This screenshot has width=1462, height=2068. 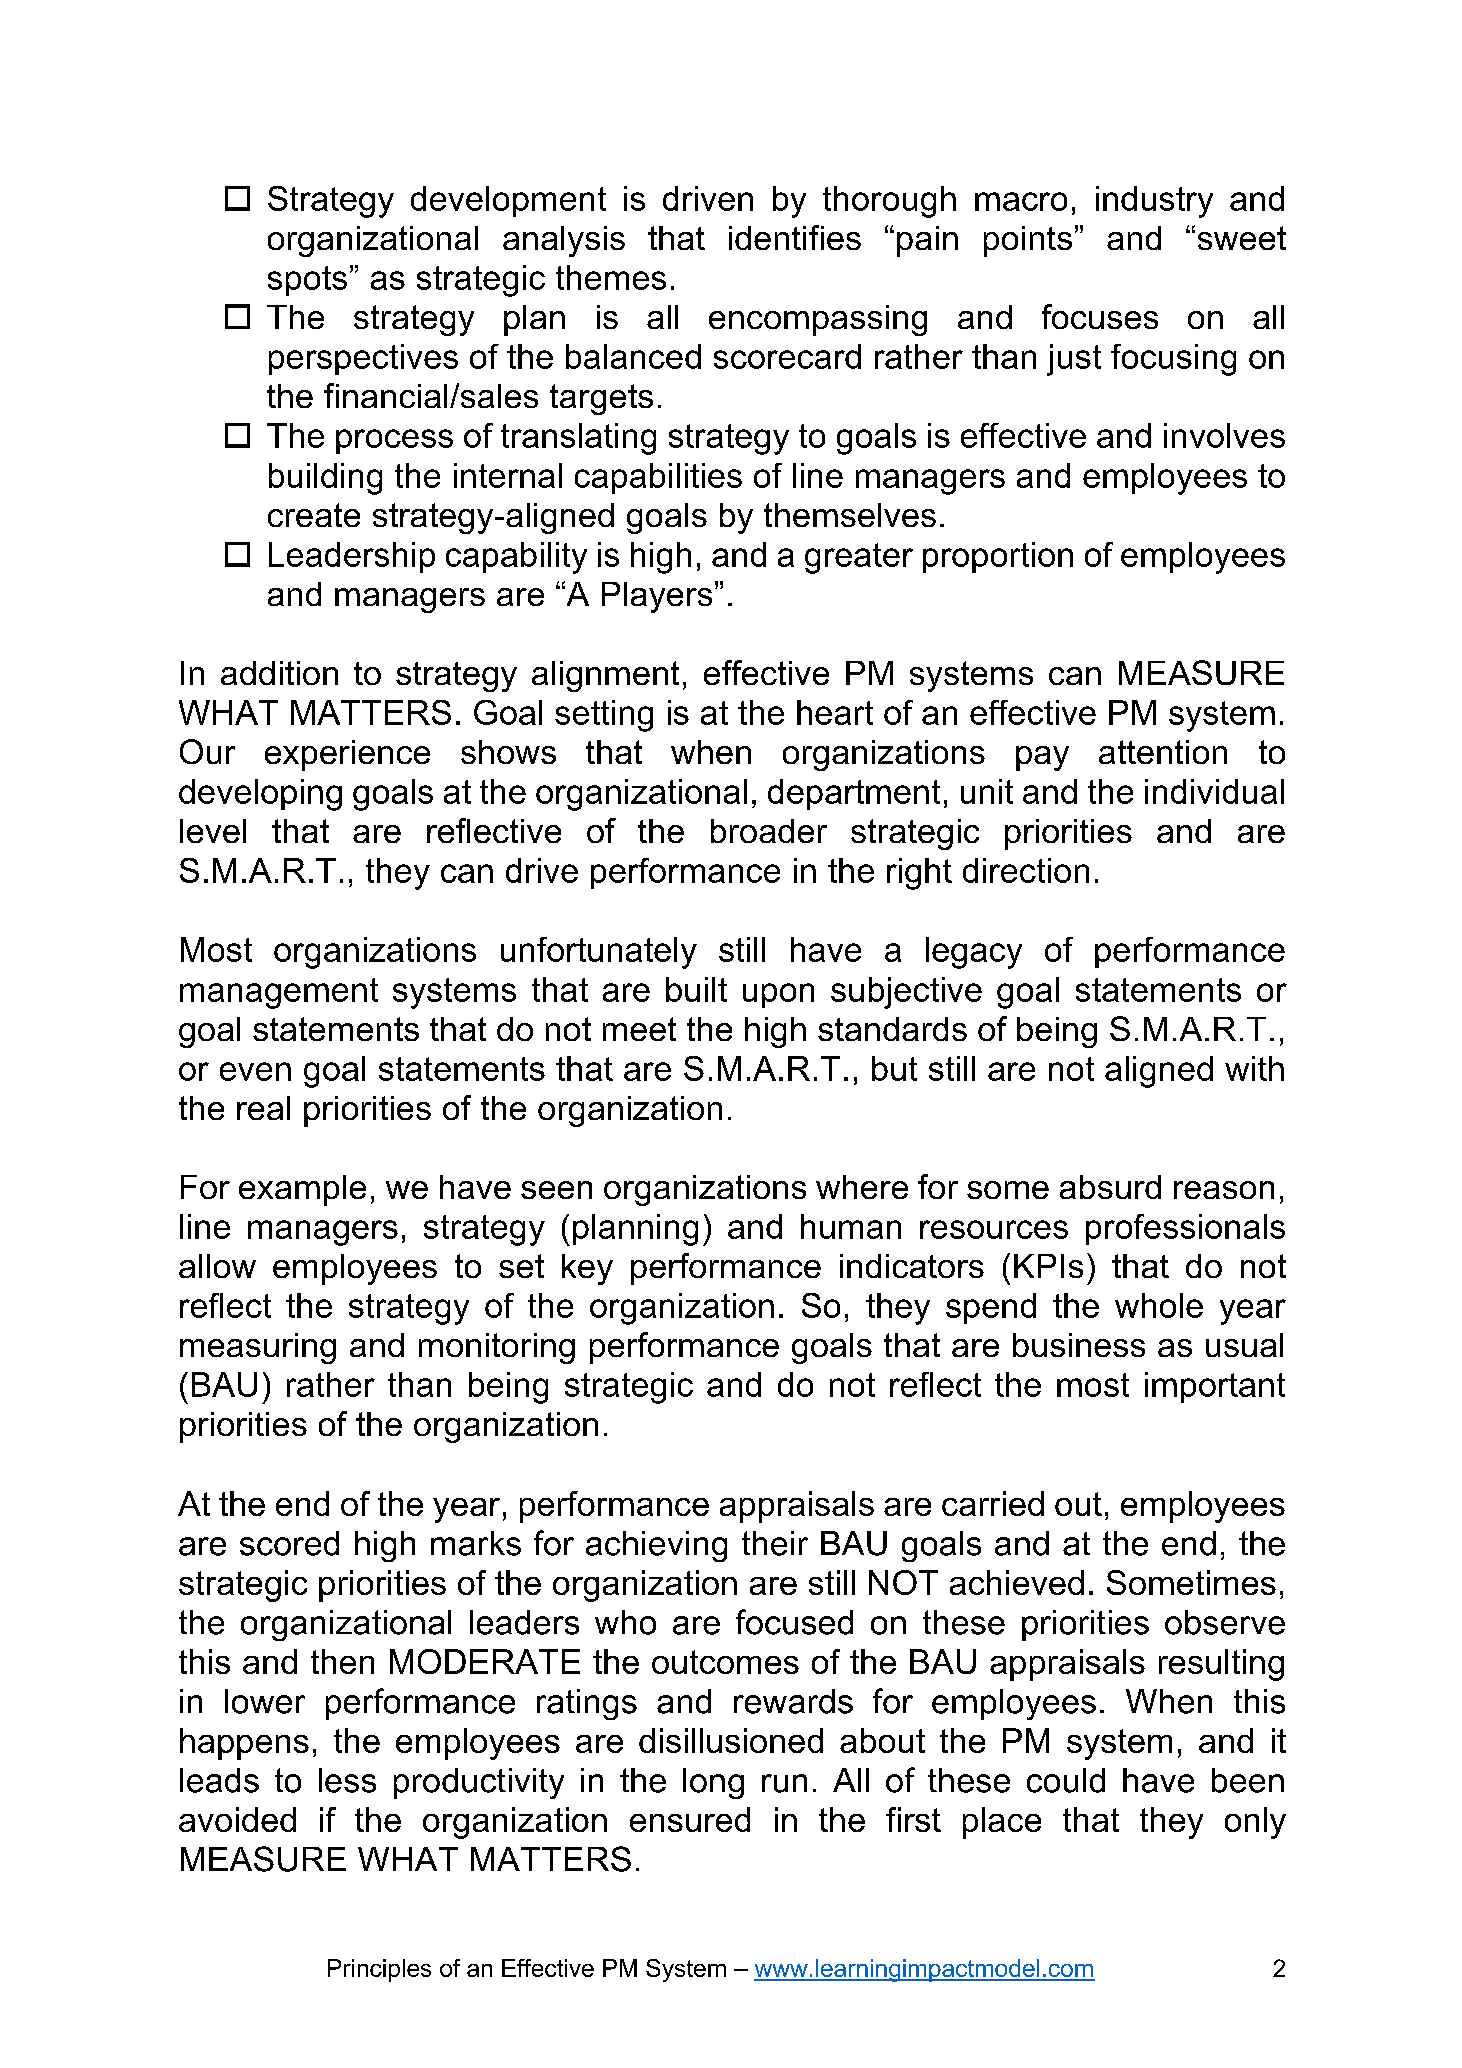 What do you see at coordinates (379, 1970) in the screenshot?
I see `Principles` at bounding box center [379, 1970].
